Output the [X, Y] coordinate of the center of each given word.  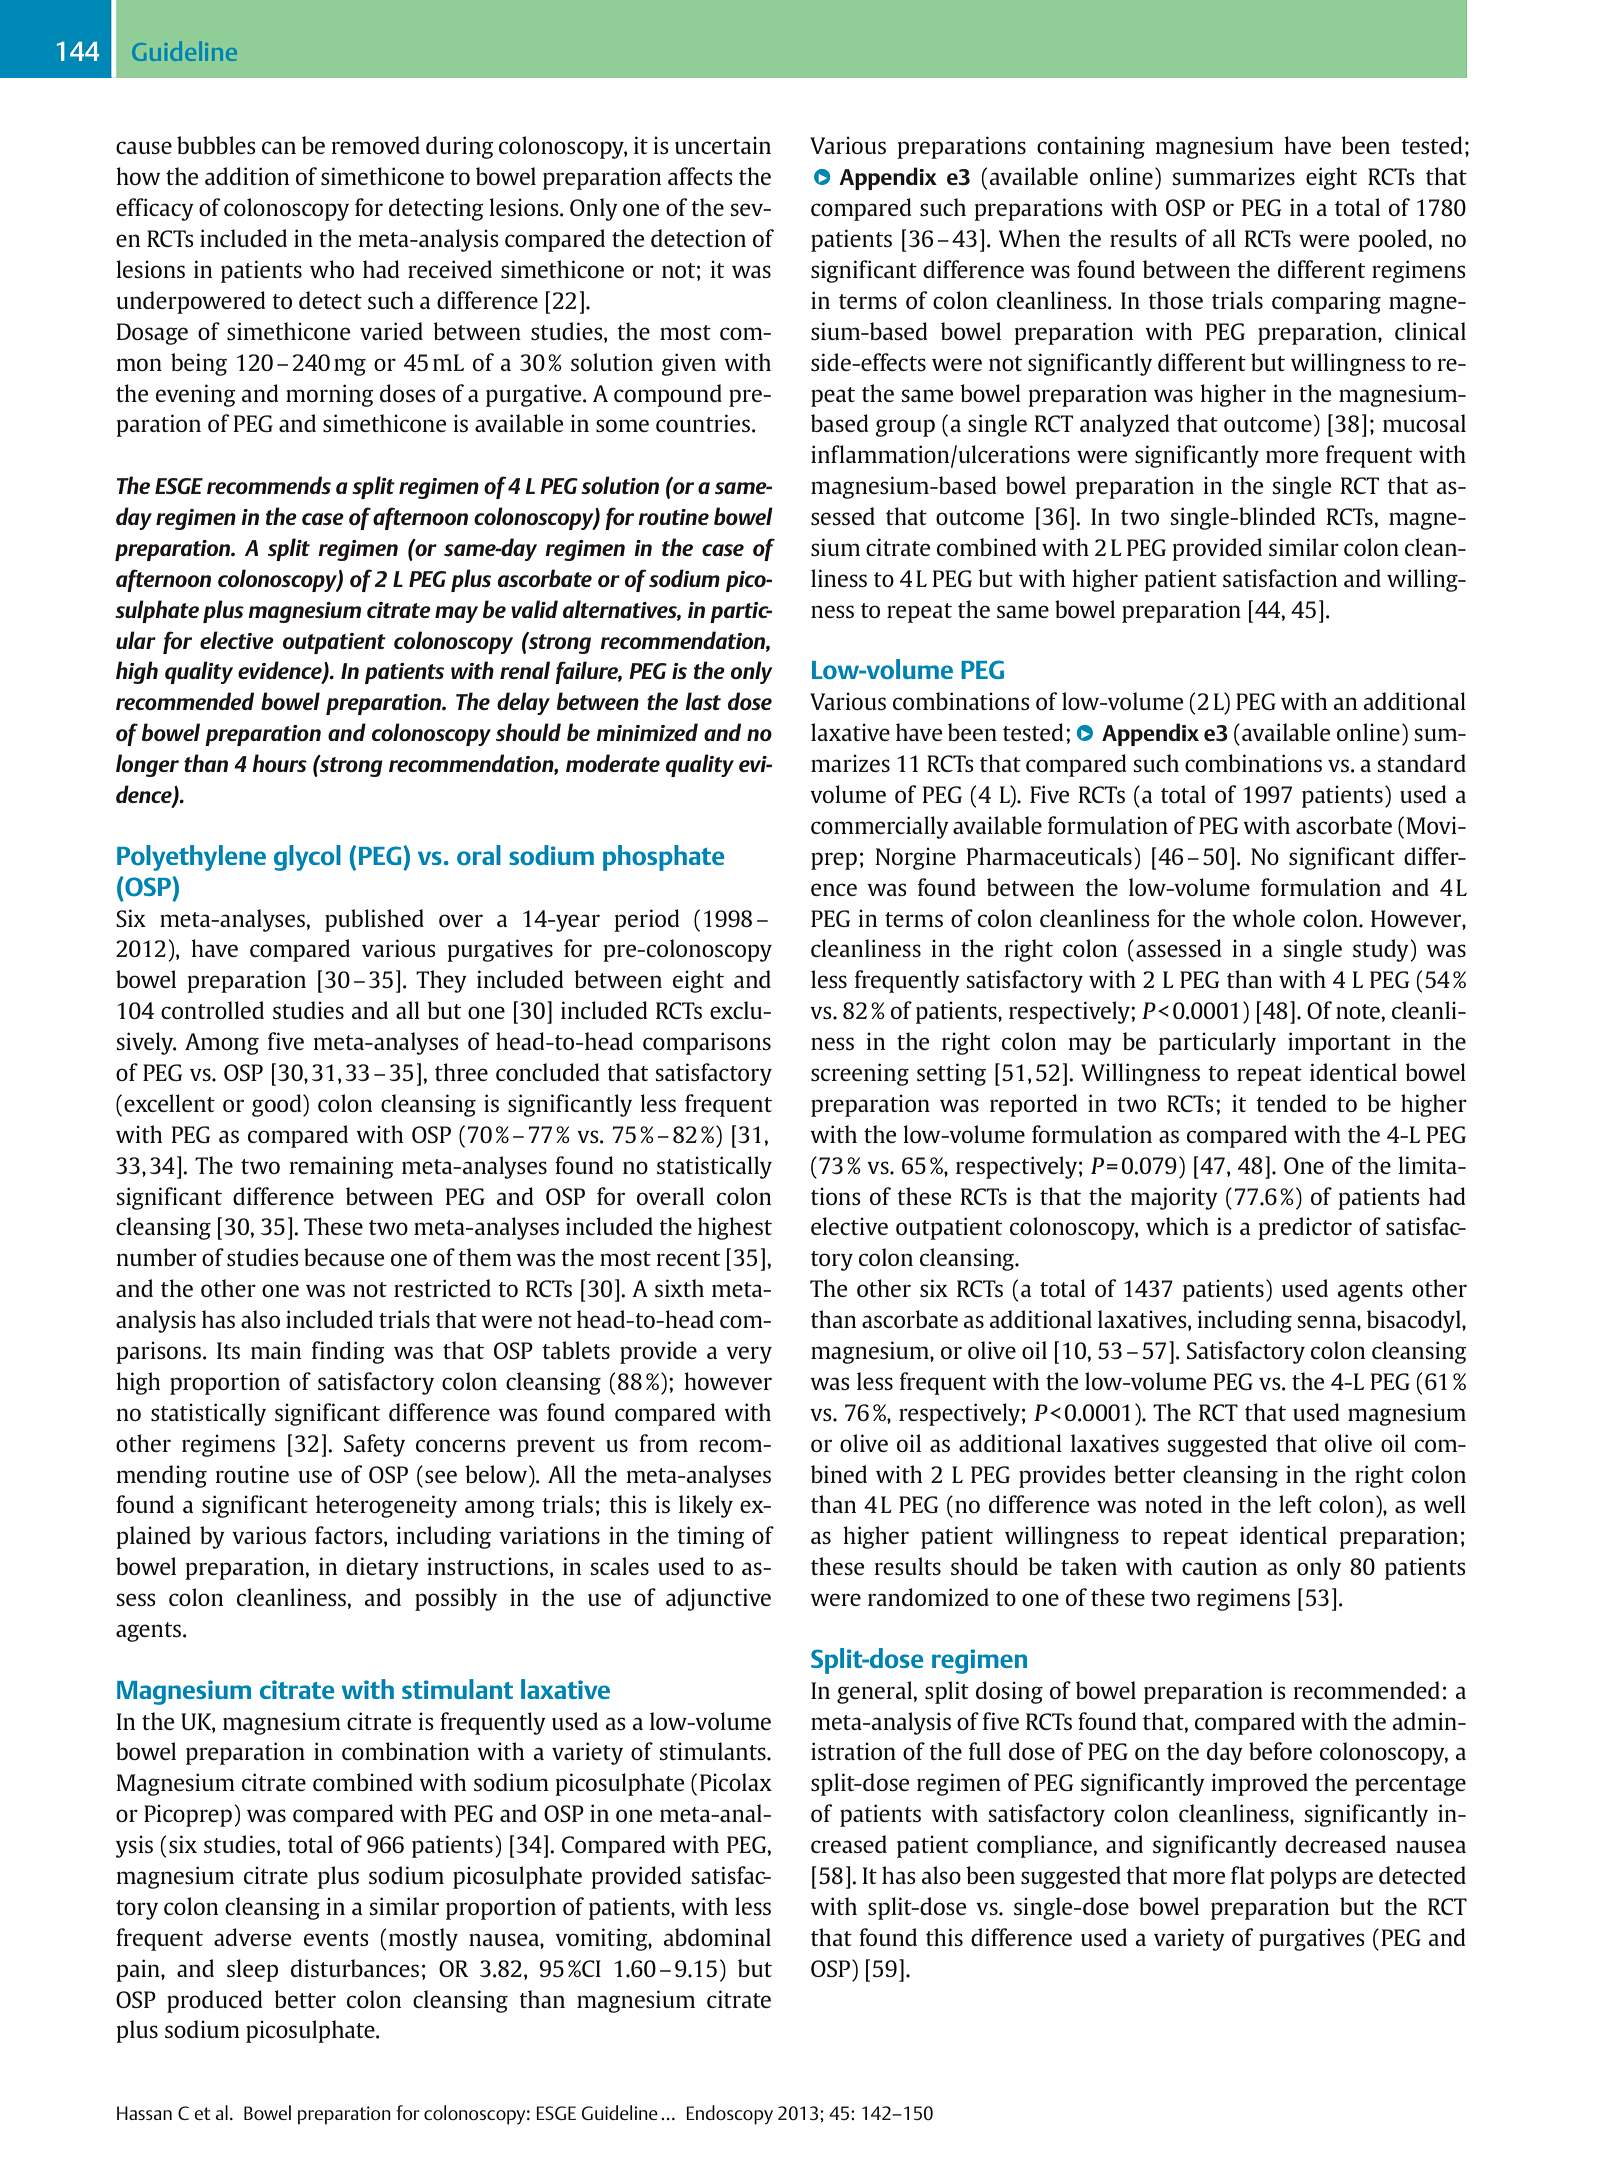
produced [215, 2001]
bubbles [216, 145]
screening [860, 1074]
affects [700, 176]
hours [279, 763]
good [278, 1105]
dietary [382, 1568]
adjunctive [718, 1599]
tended [1291, 1103]
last [703, 701]
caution [1219, 1566]
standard [1421, 763]
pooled [1393, 240]
